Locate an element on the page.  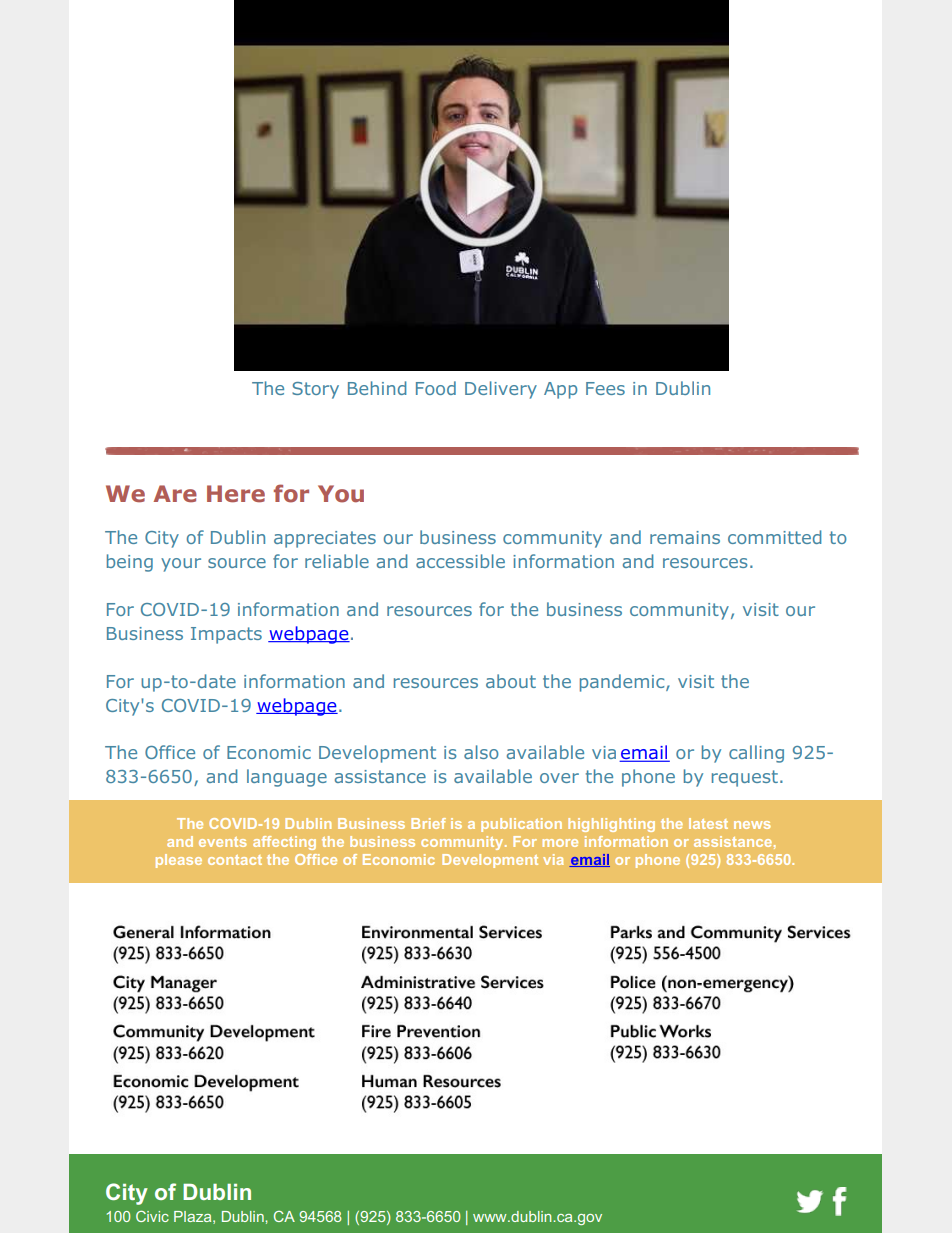
Brief is located at coordinates (428, 823).
